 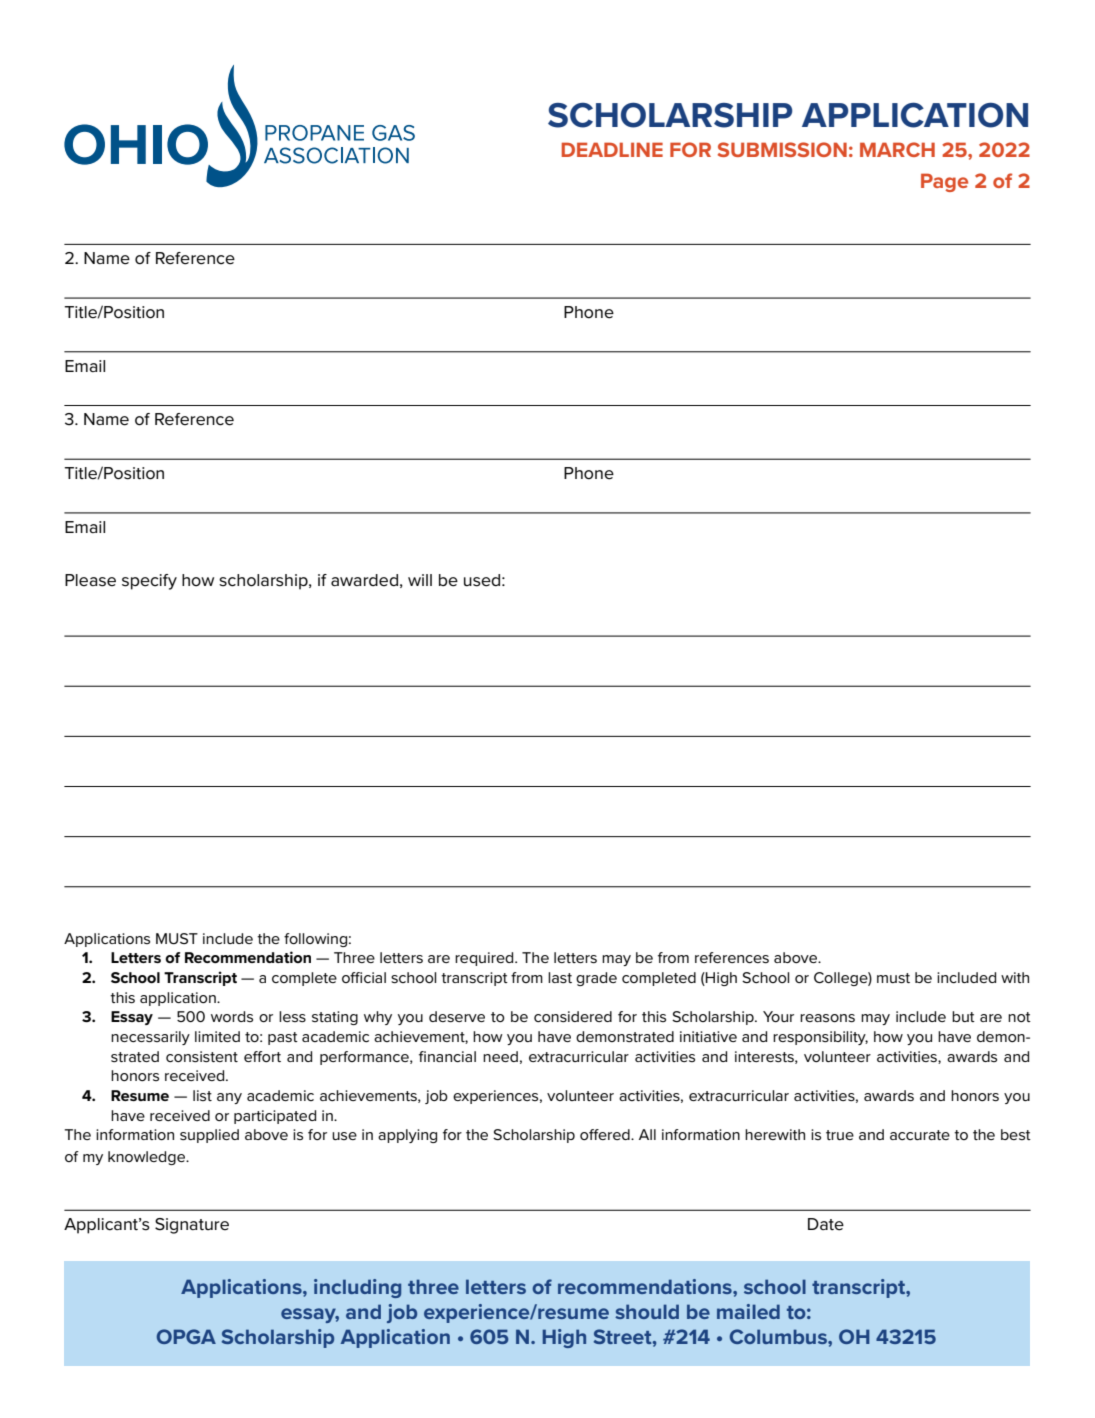 I want to click on reasons, so click(x=827, y=1018).
